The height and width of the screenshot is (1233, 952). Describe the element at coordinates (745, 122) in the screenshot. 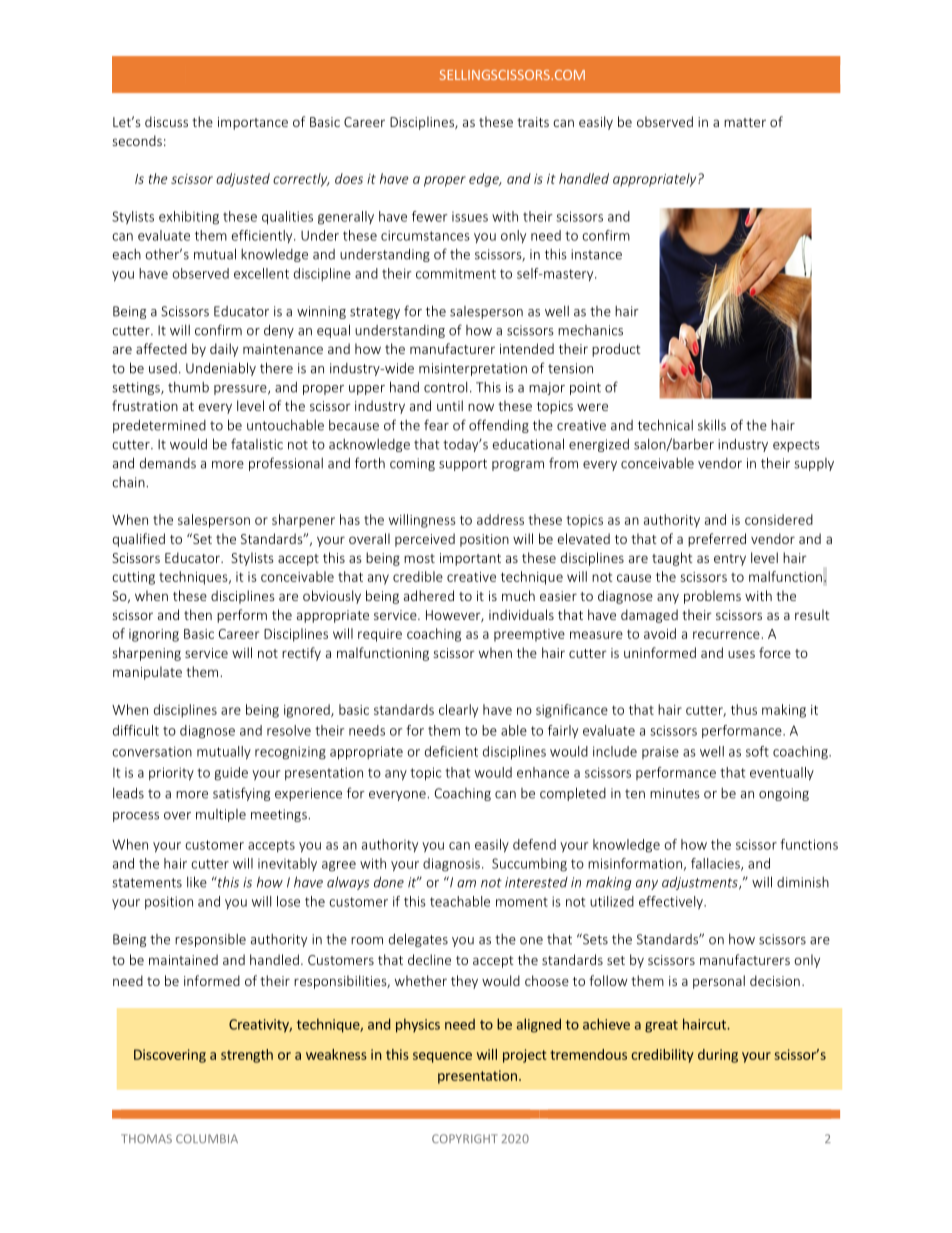

I see `matter` at that location.
